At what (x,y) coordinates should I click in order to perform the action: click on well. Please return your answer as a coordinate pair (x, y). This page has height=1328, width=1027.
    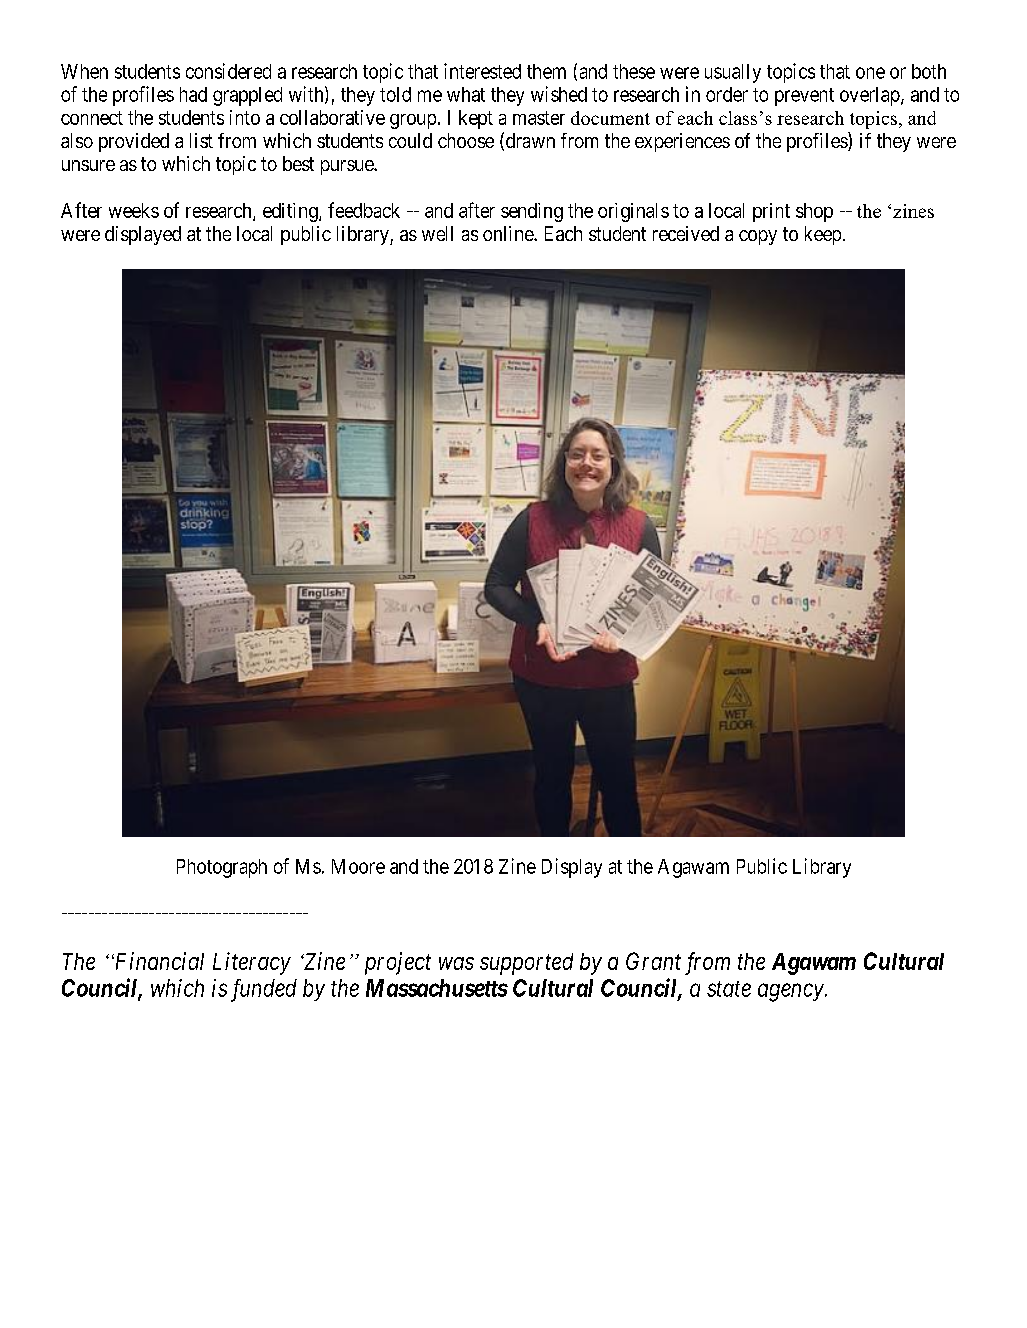
    Looking at the image, I should click on (437, 233).
